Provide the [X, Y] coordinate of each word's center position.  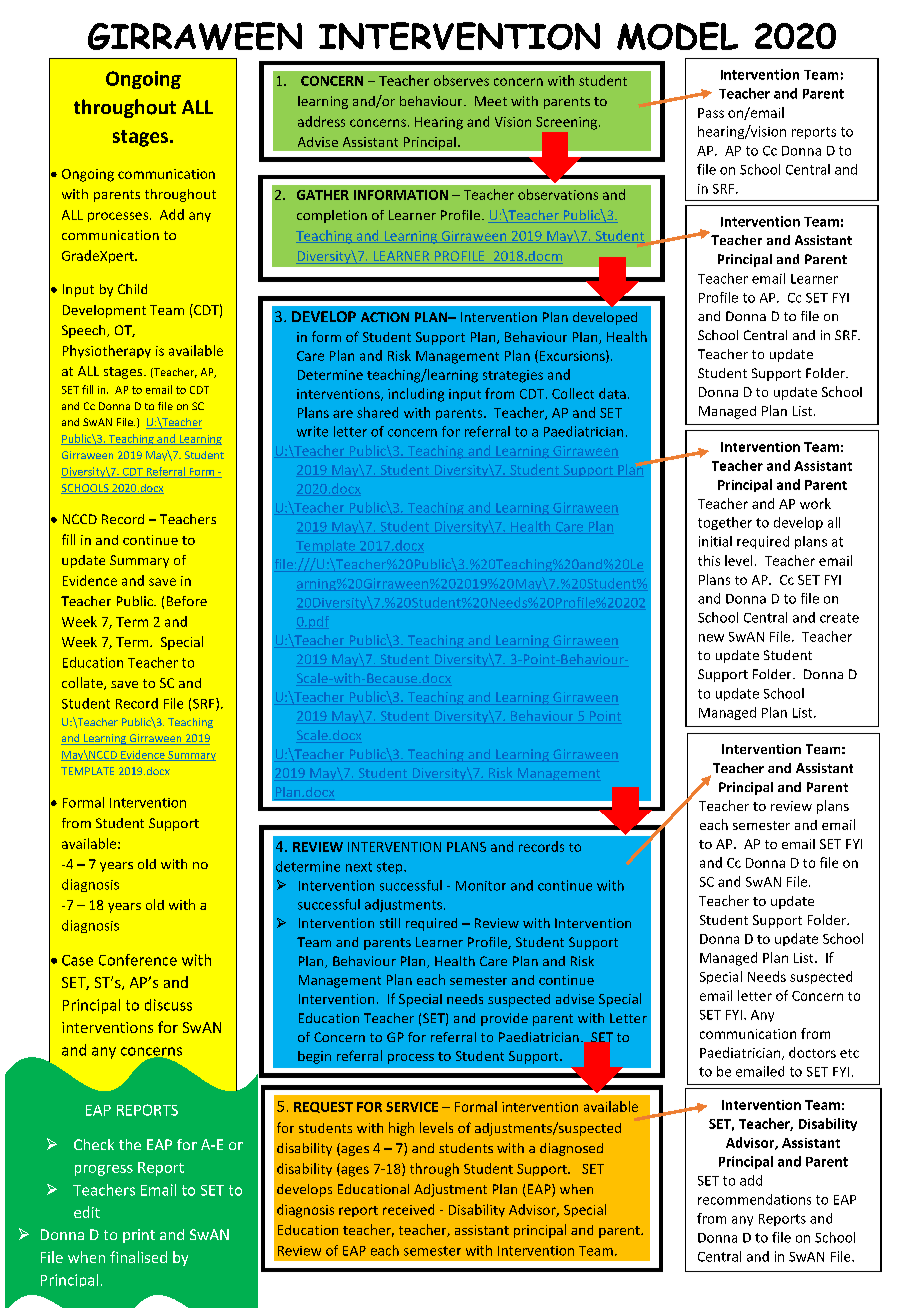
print [139, 1236]
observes [461, 80]
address [321, 121]
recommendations [754, 1199]
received [408, 1209]
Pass [711, 113]
